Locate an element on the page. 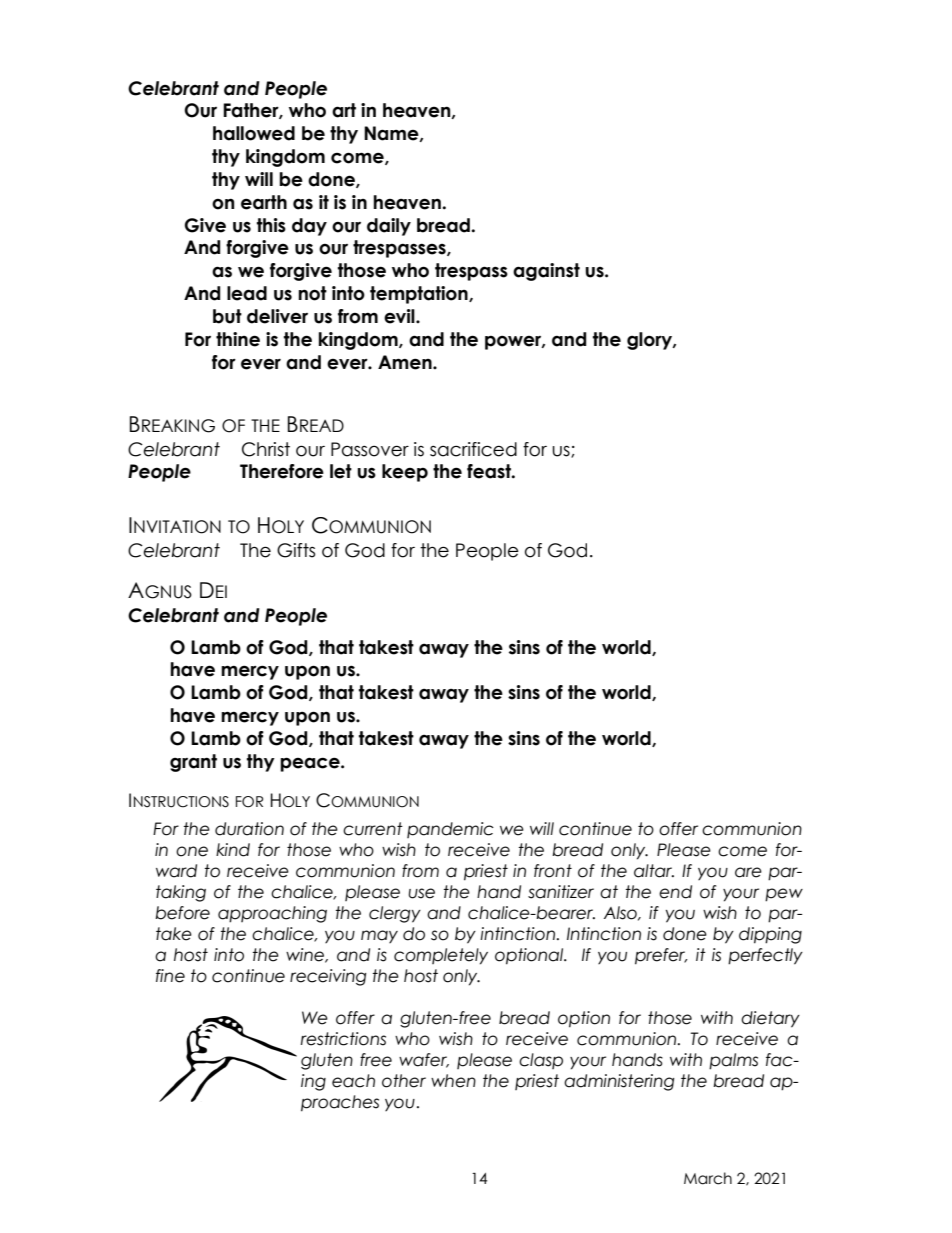 This image has height=1233, width=952. against is located at coordinates (546, 272).
